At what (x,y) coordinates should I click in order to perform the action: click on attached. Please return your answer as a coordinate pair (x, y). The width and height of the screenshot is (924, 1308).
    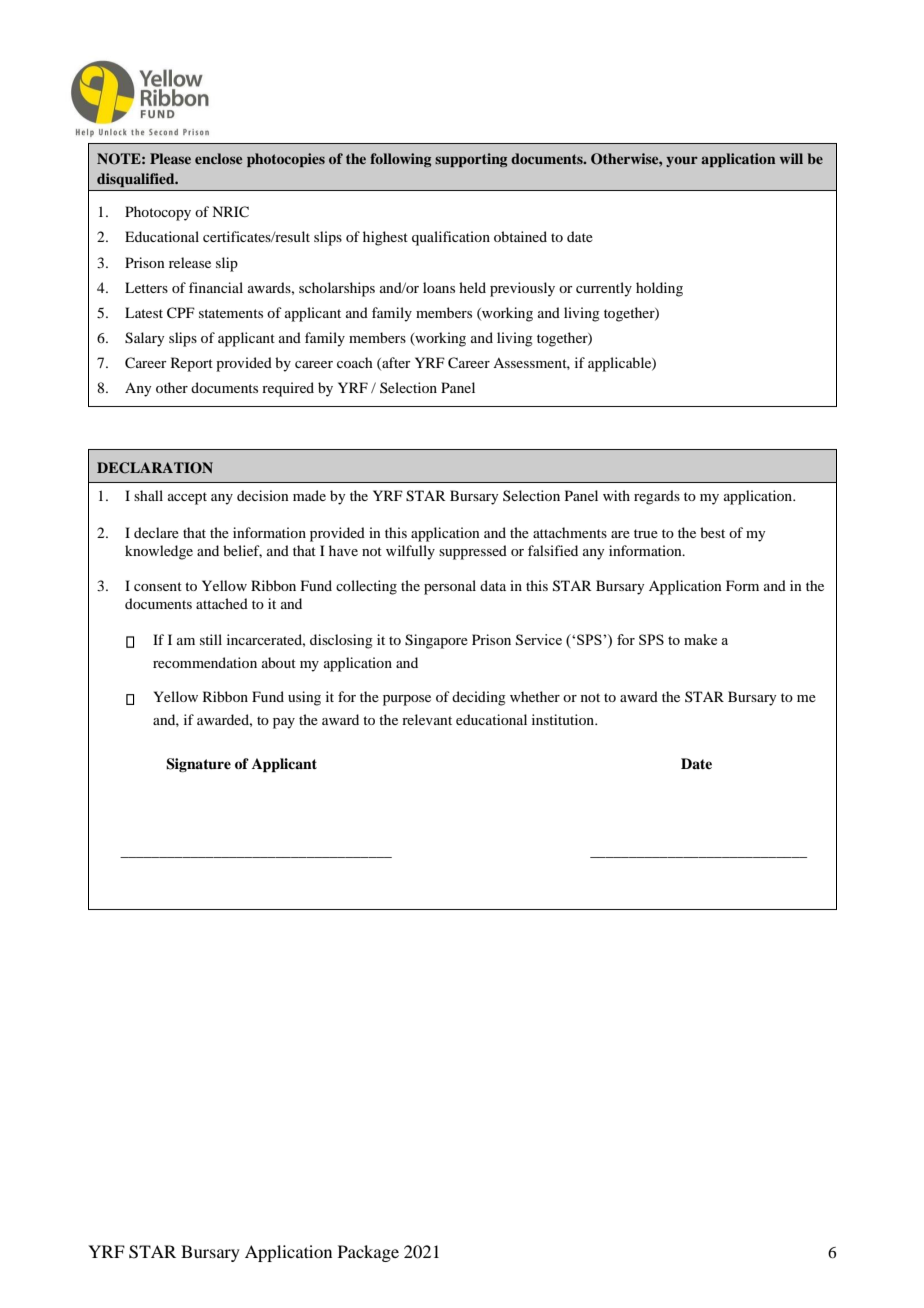
    Looking at the image, I should click on (222, 603).
